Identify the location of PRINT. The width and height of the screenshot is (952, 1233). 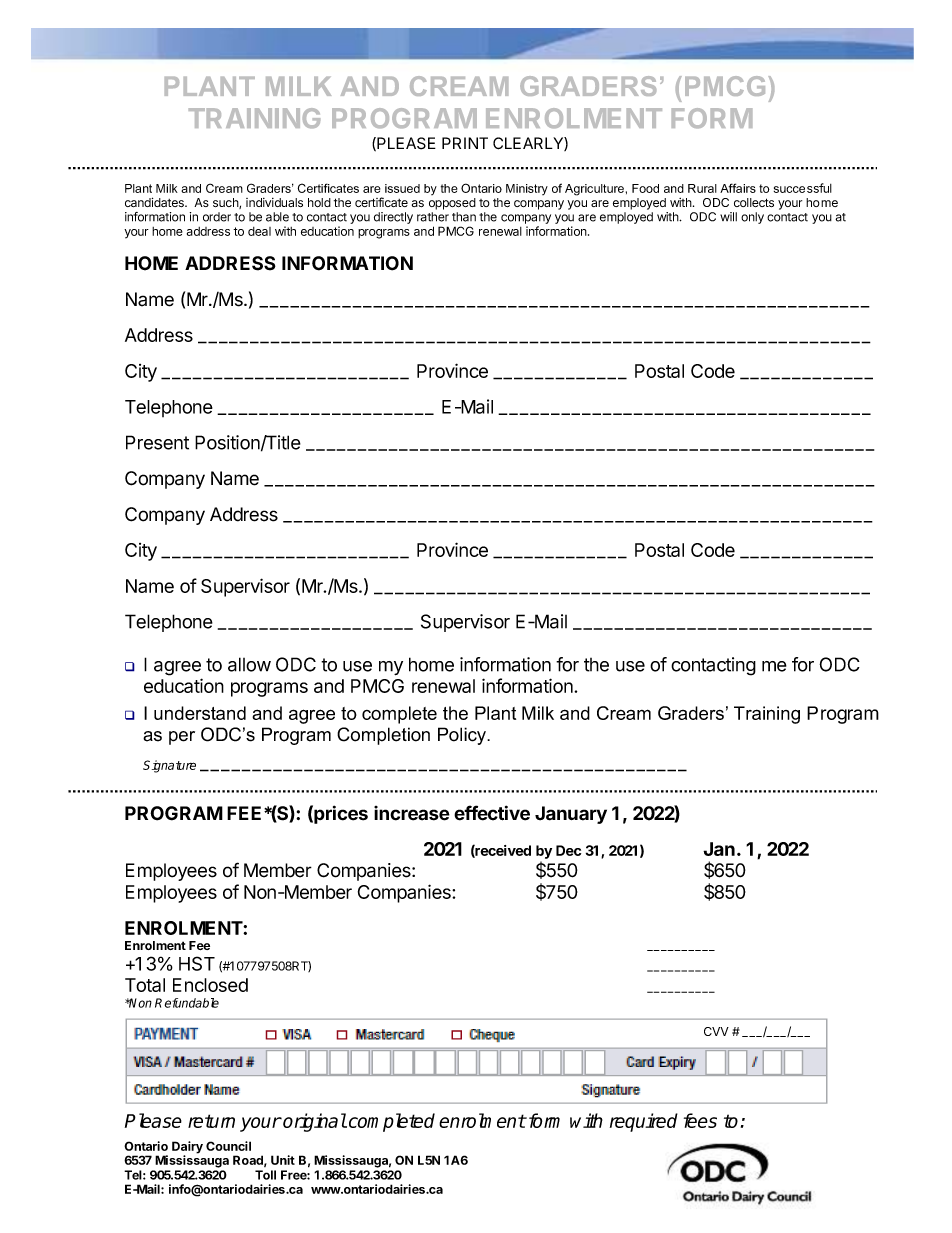
(465, 143).
